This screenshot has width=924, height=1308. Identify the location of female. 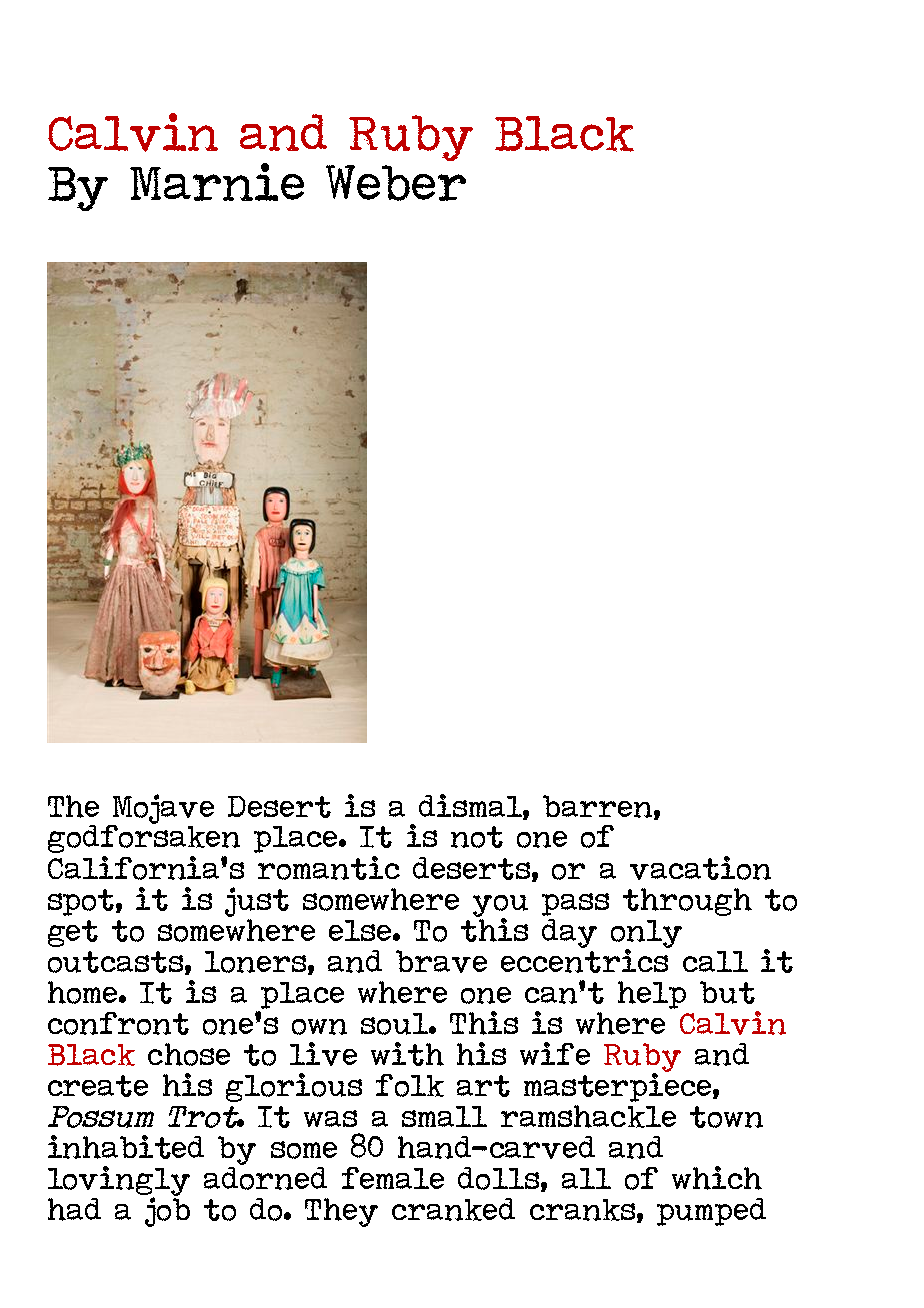
(393, 1178).
